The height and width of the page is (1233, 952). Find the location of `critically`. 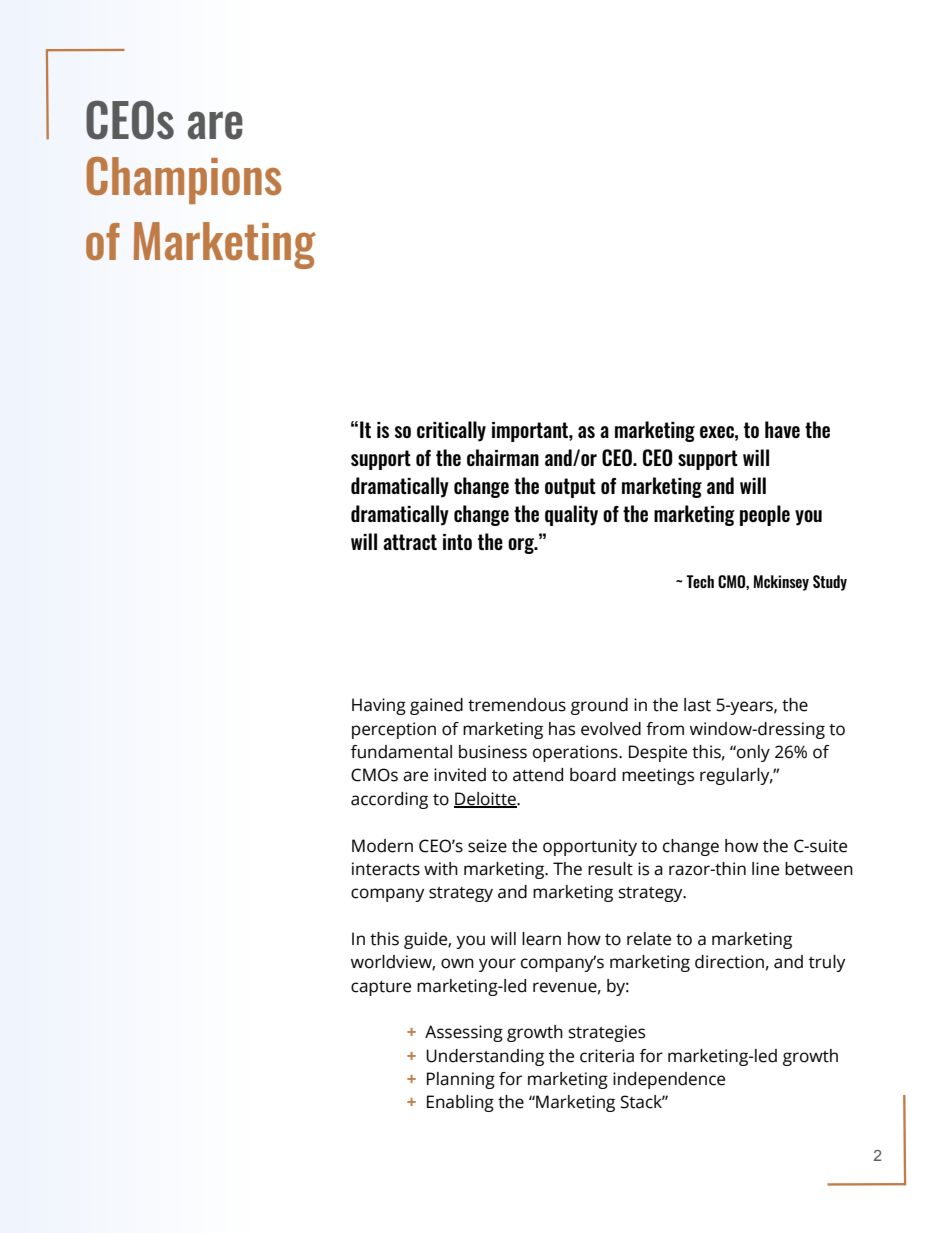

critically is located at coordinates (451, 431).
